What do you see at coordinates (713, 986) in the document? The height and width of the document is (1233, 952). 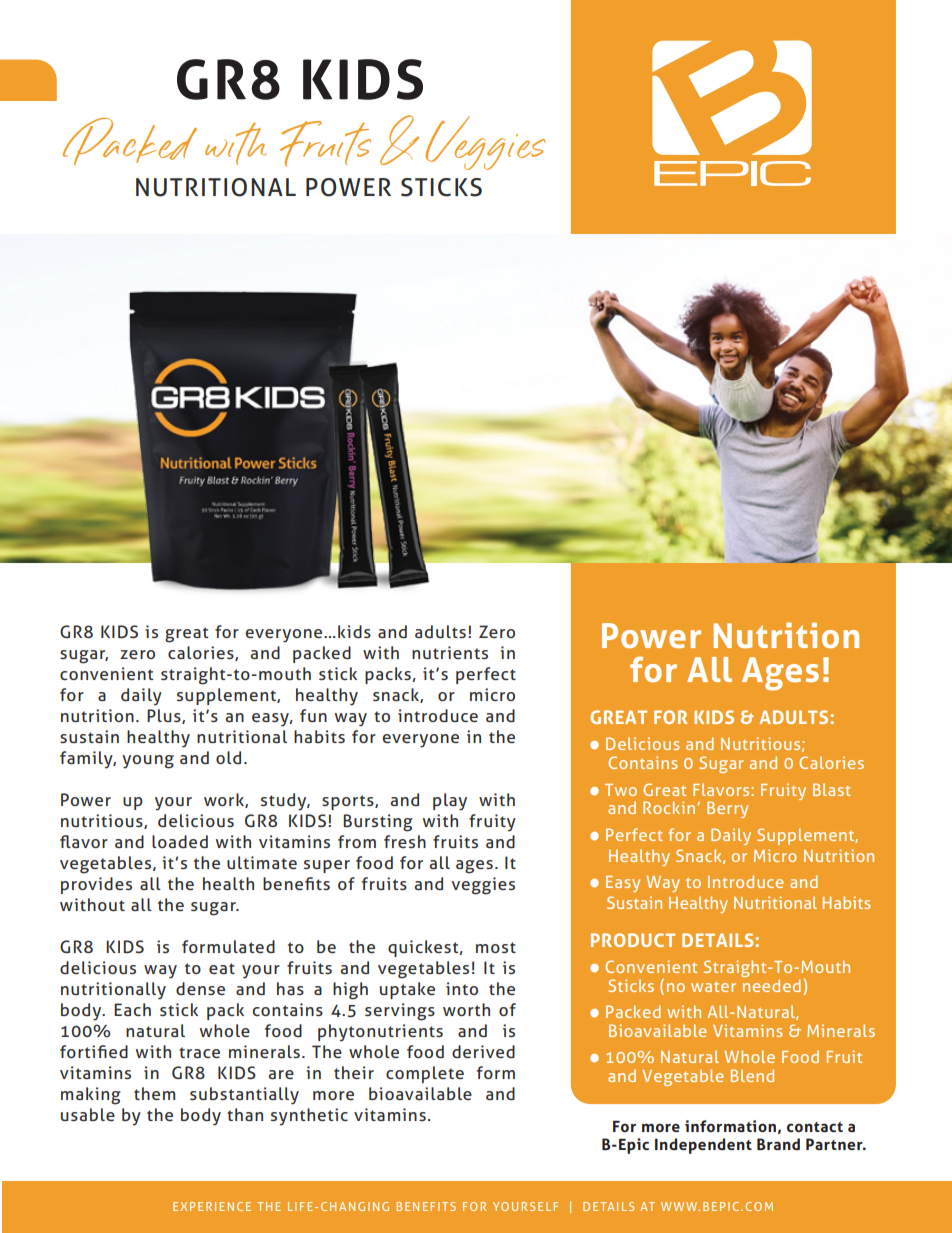 I see `water` at bounding box center [713, 986].
